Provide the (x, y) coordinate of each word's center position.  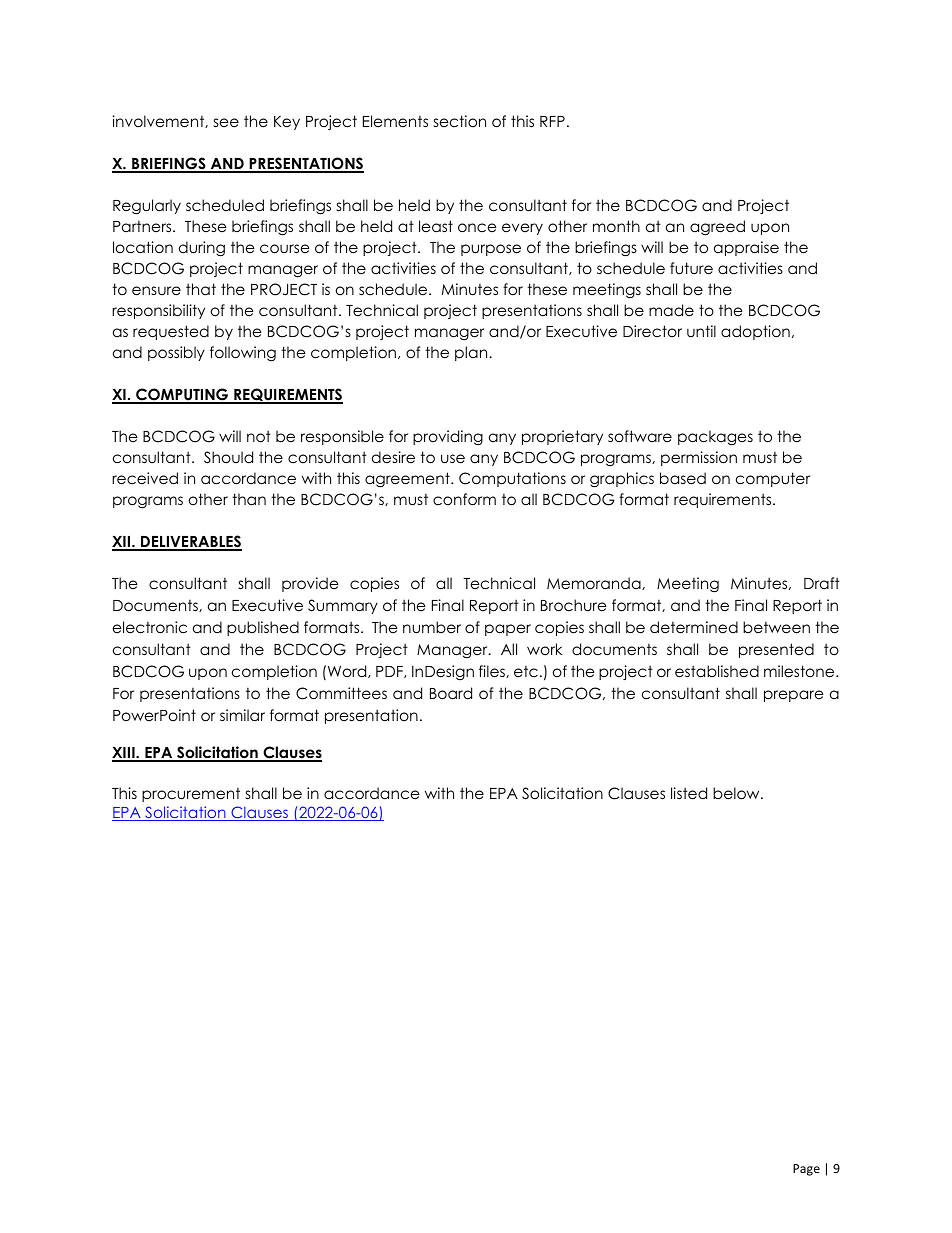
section (460, 121)
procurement (191, 795)
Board (451, 693)
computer (773, 479)
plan (472, 353)
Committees (341, 693)
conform (464, 499)
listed (689, 793)
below (737, 793)
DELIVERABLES (190, 543)
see (226, 123)
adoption (755, 332)
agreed (717, 228)
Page (806, 1170)
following (243, 354)
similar (242, 715)
